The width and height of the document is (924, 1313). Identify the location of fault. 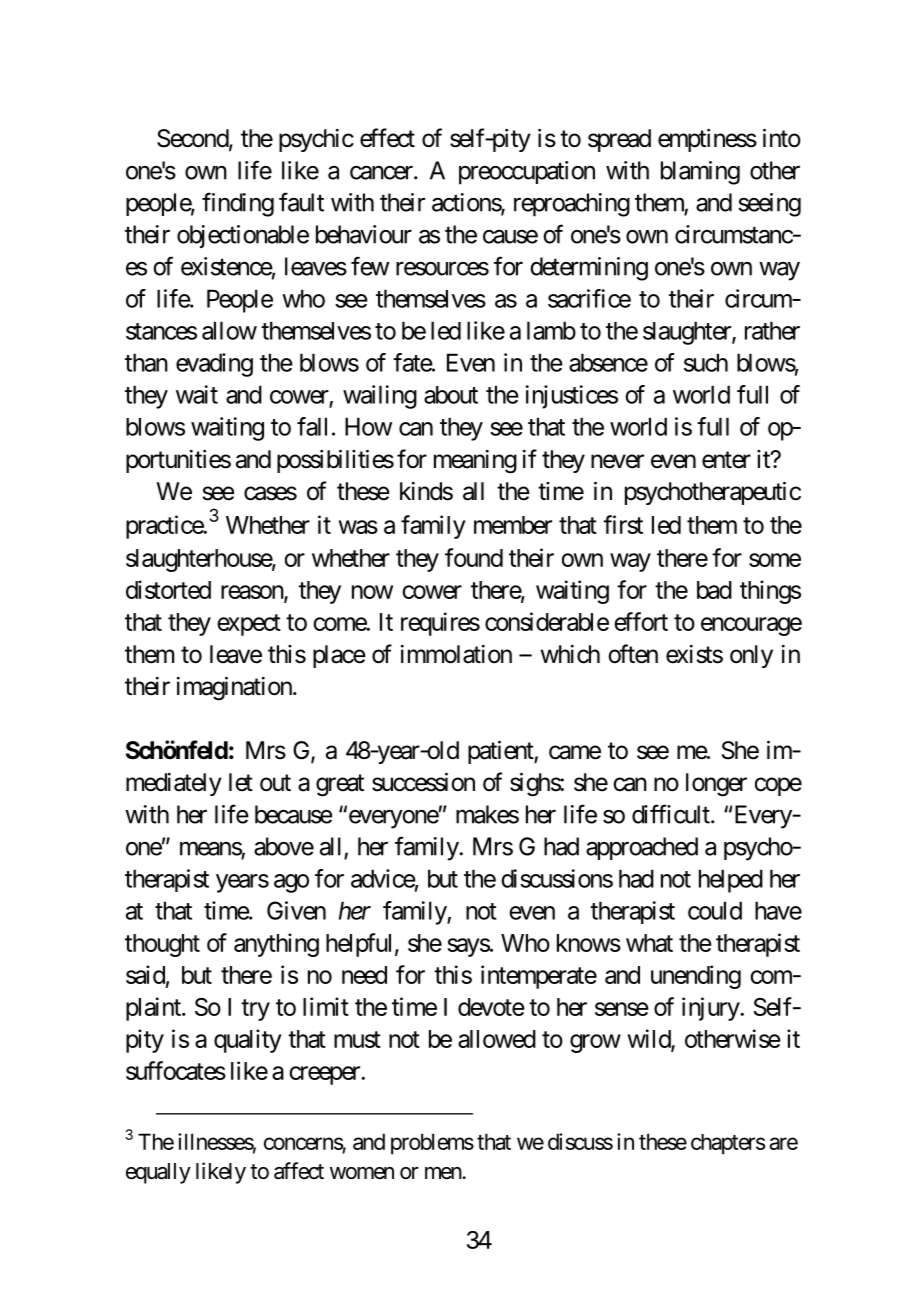
(301, 202).
